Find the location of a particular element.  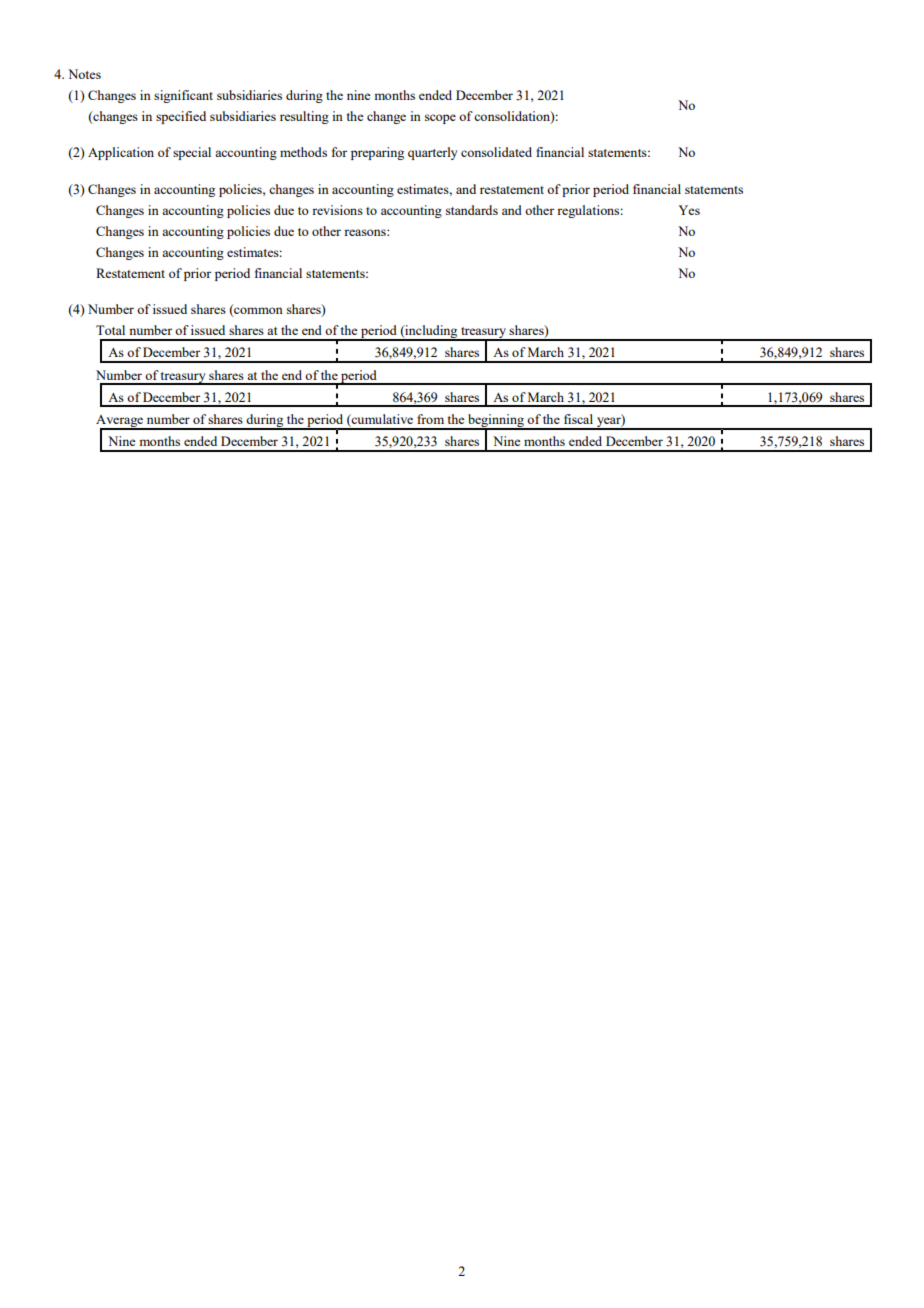

from is located at coordinates (430, 419).
